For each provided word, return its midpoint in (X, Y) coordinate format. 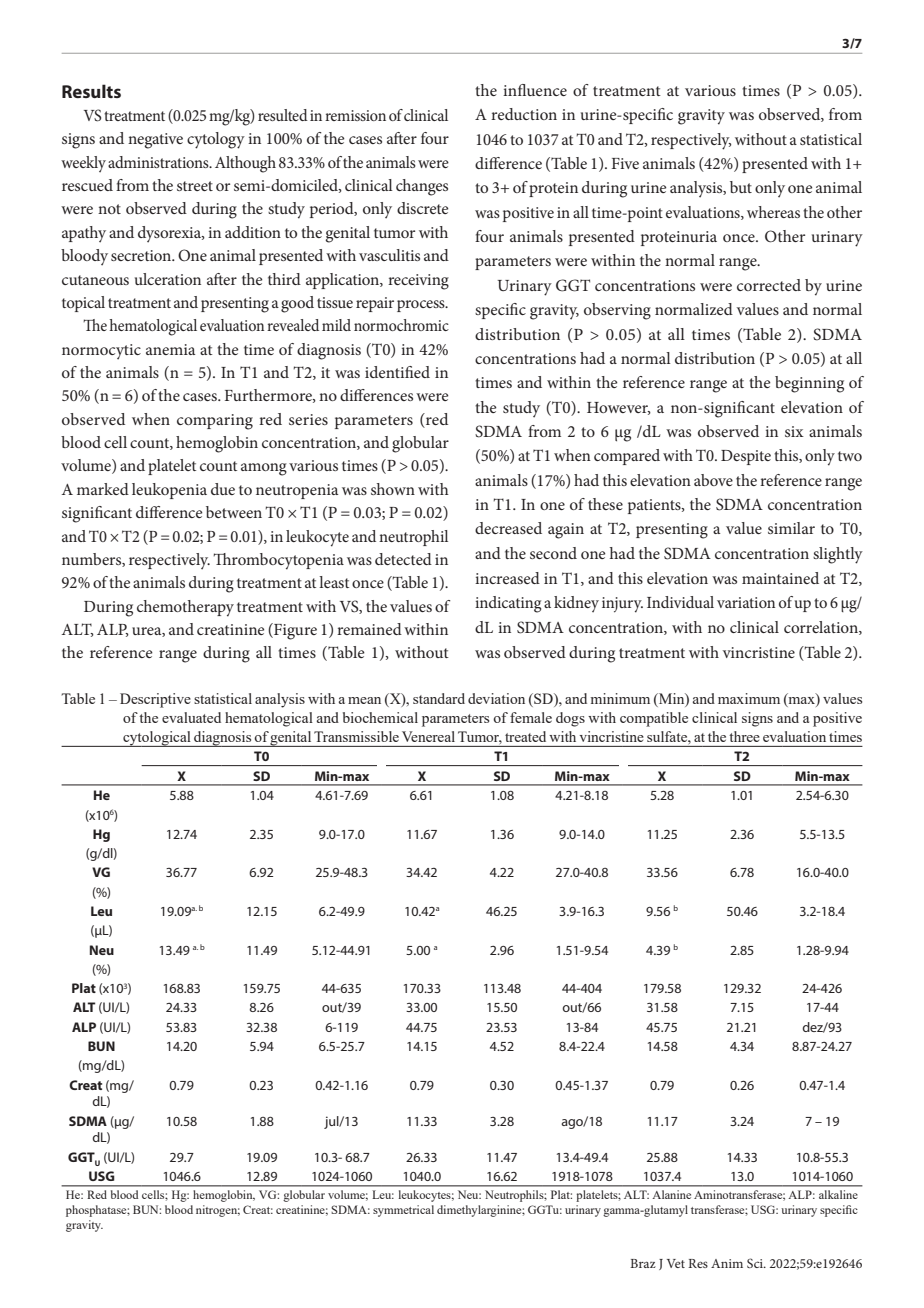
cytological (157, 739)
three (744, 736)
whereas (773, 212)
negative (155, 141)
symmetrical (403, 1211)
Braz (643, 1263)
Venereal (428, 736)
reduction (524, 114)
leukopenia (169, 491)
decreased (508, 528)
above (713, 480)
